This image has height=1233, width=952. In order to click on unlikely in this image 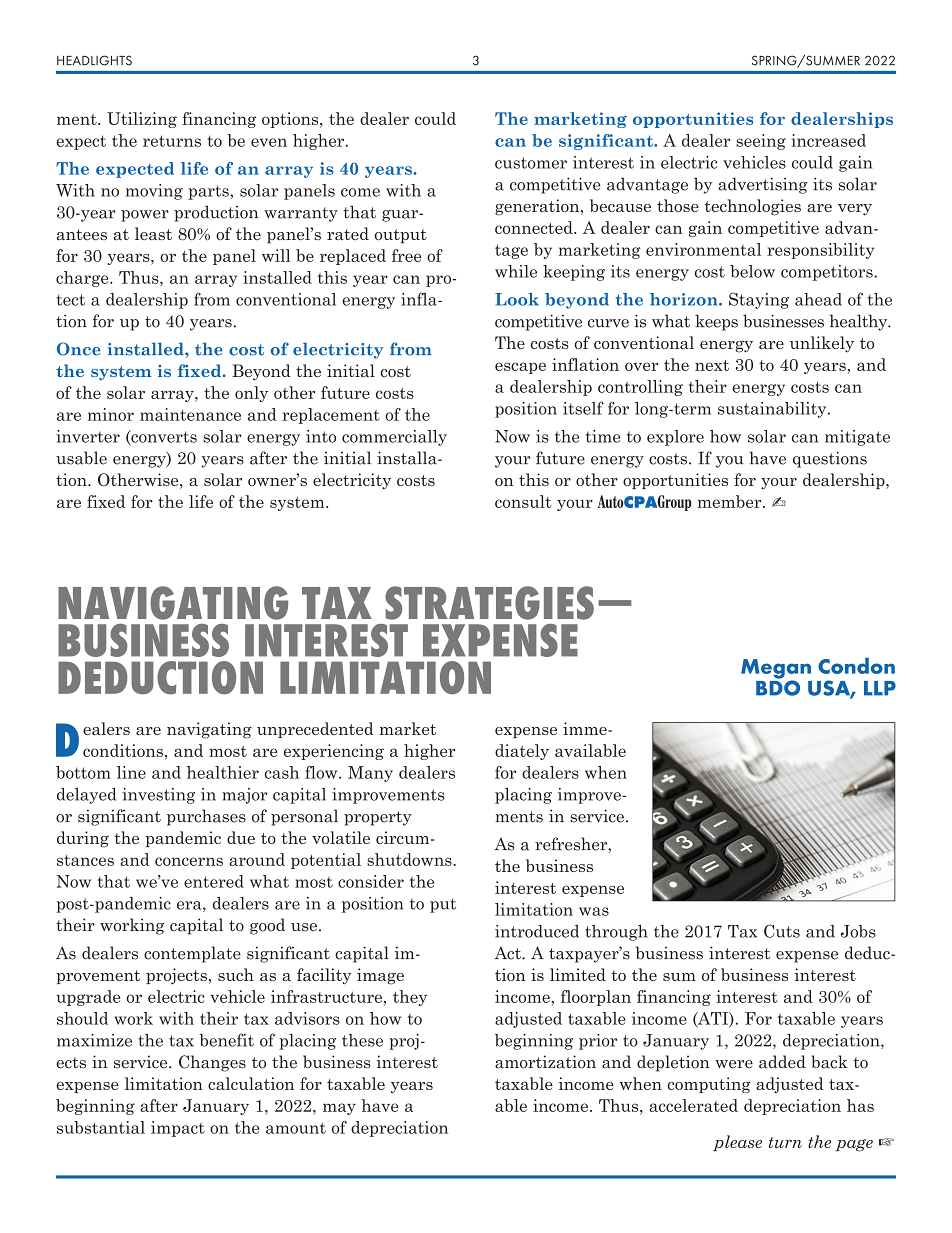, I will do `click(822, 344)`.
